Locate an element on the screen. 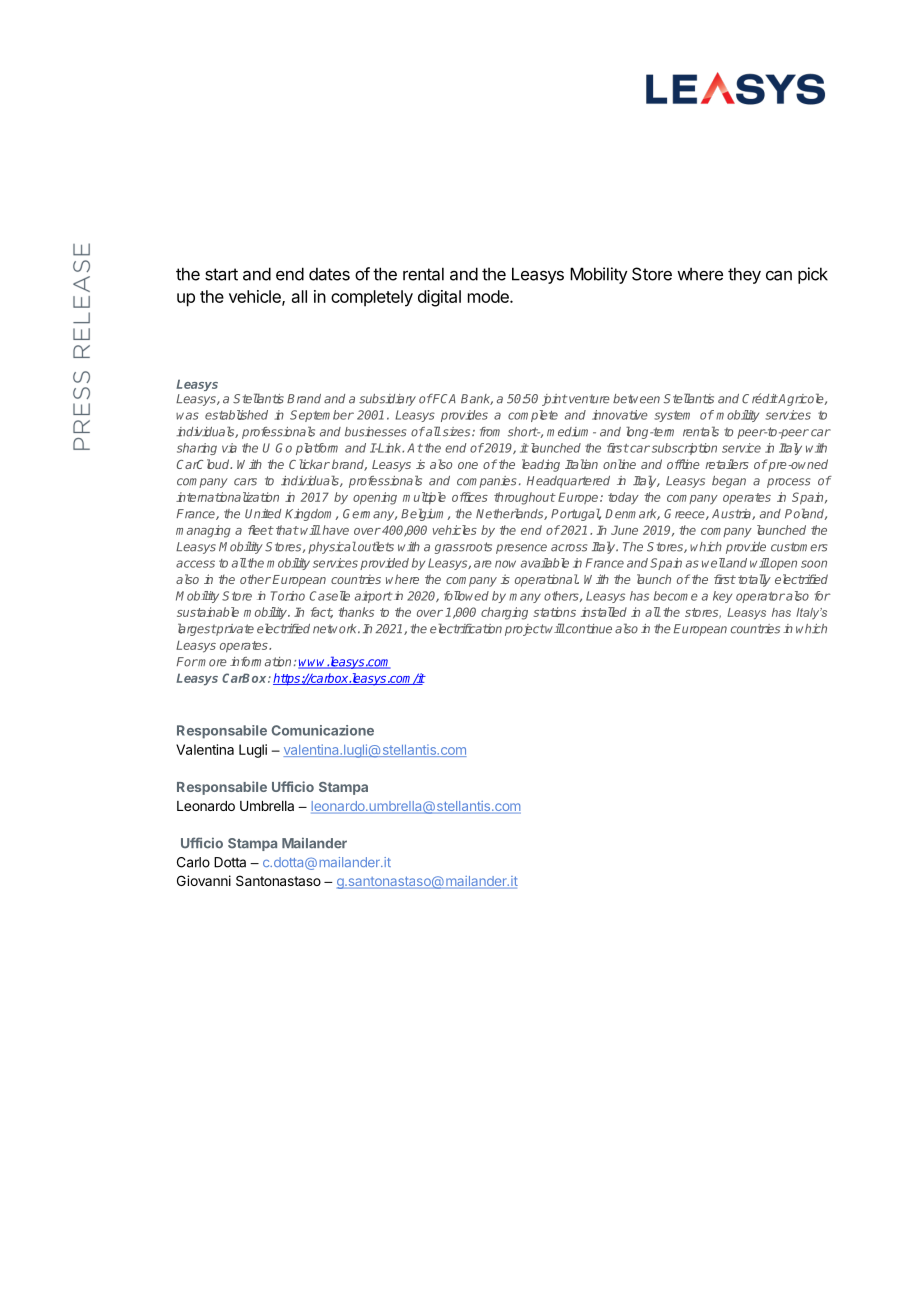 This screenshot has height=1308, width=924. they is located at coordinates (744, 275).
